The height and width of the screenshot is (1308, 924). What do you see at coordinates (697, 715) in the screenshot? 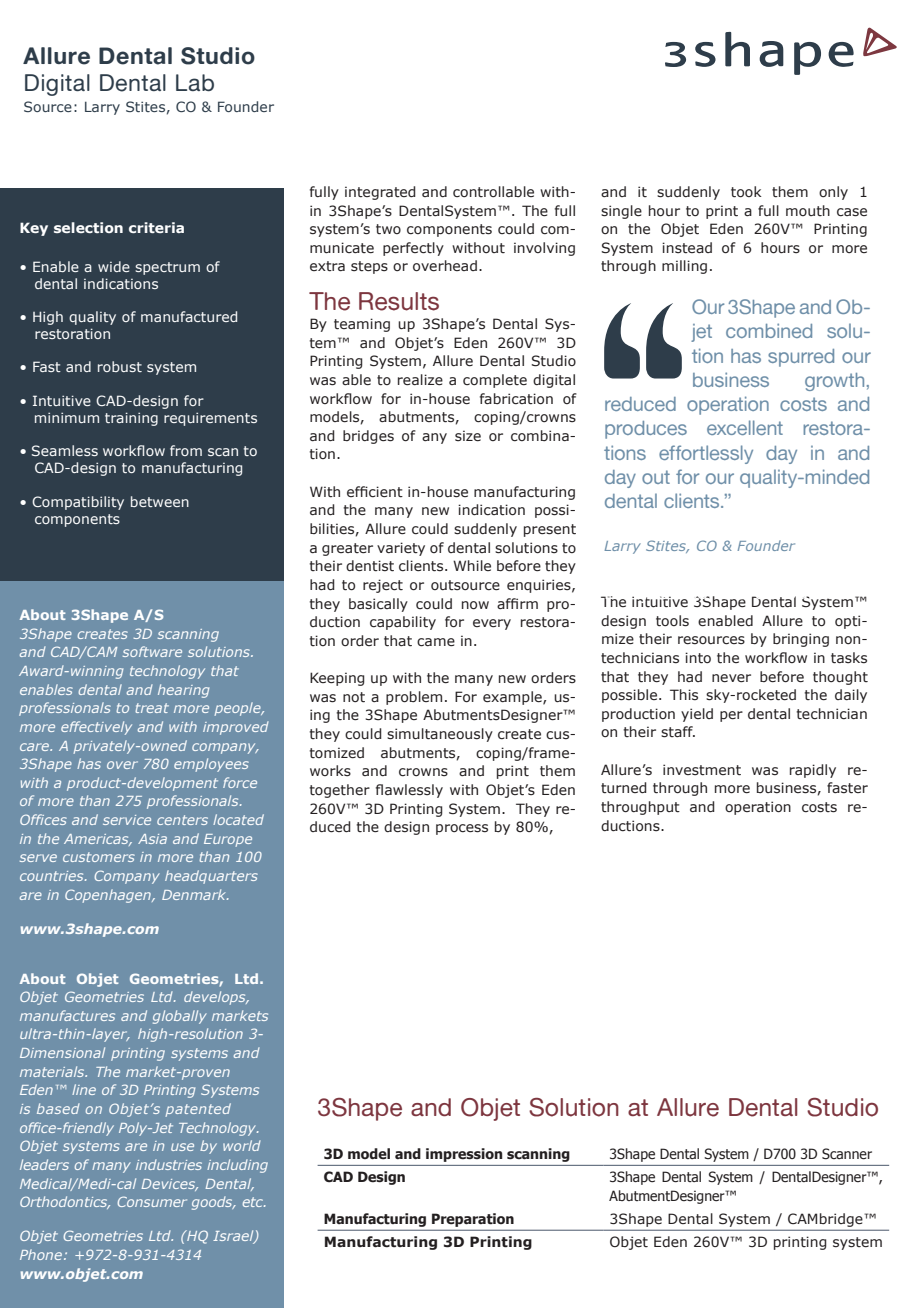
I see `yield` at bounding box center [697, 715].
